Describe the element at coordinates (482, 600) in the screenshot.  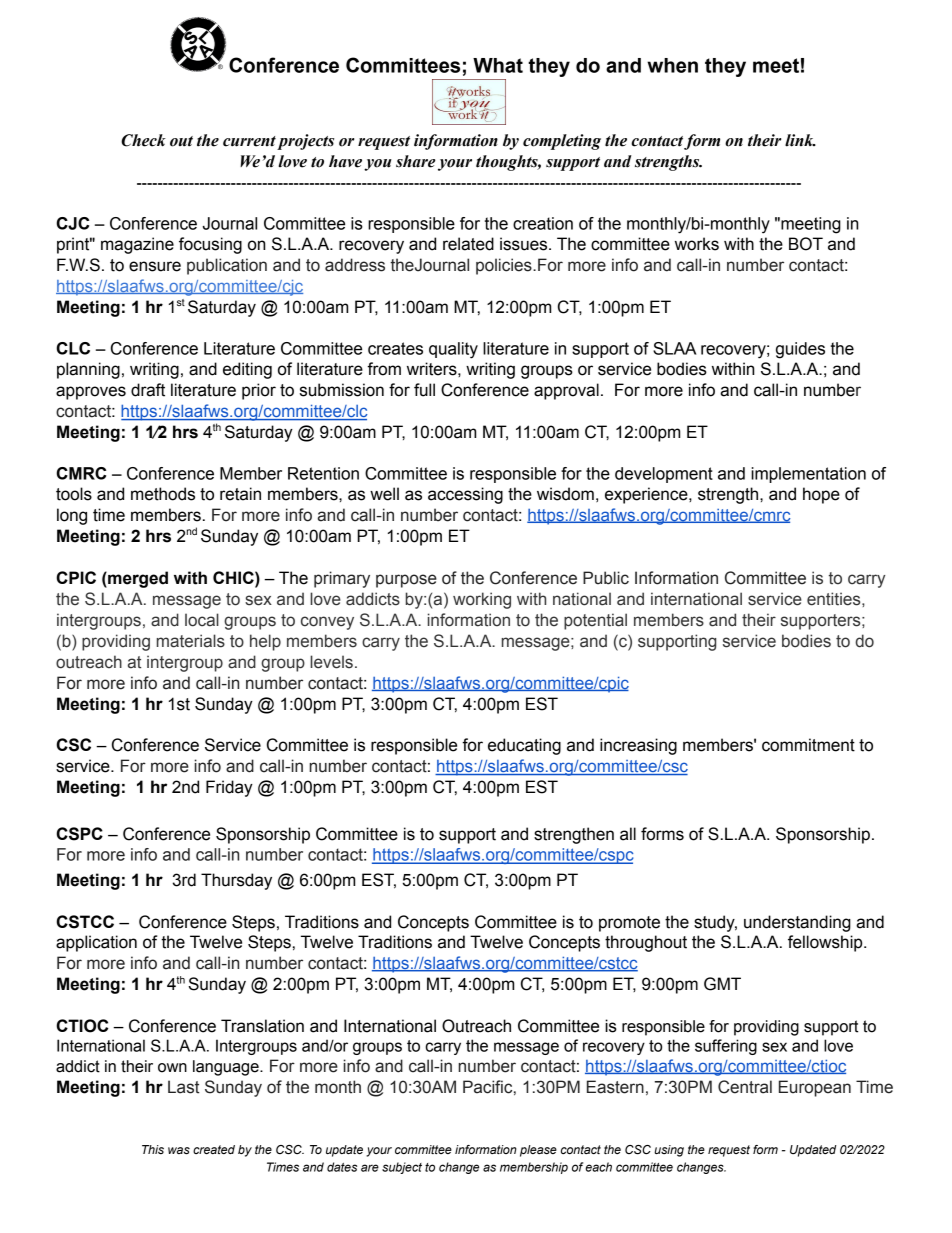
I see `working` at that location.
